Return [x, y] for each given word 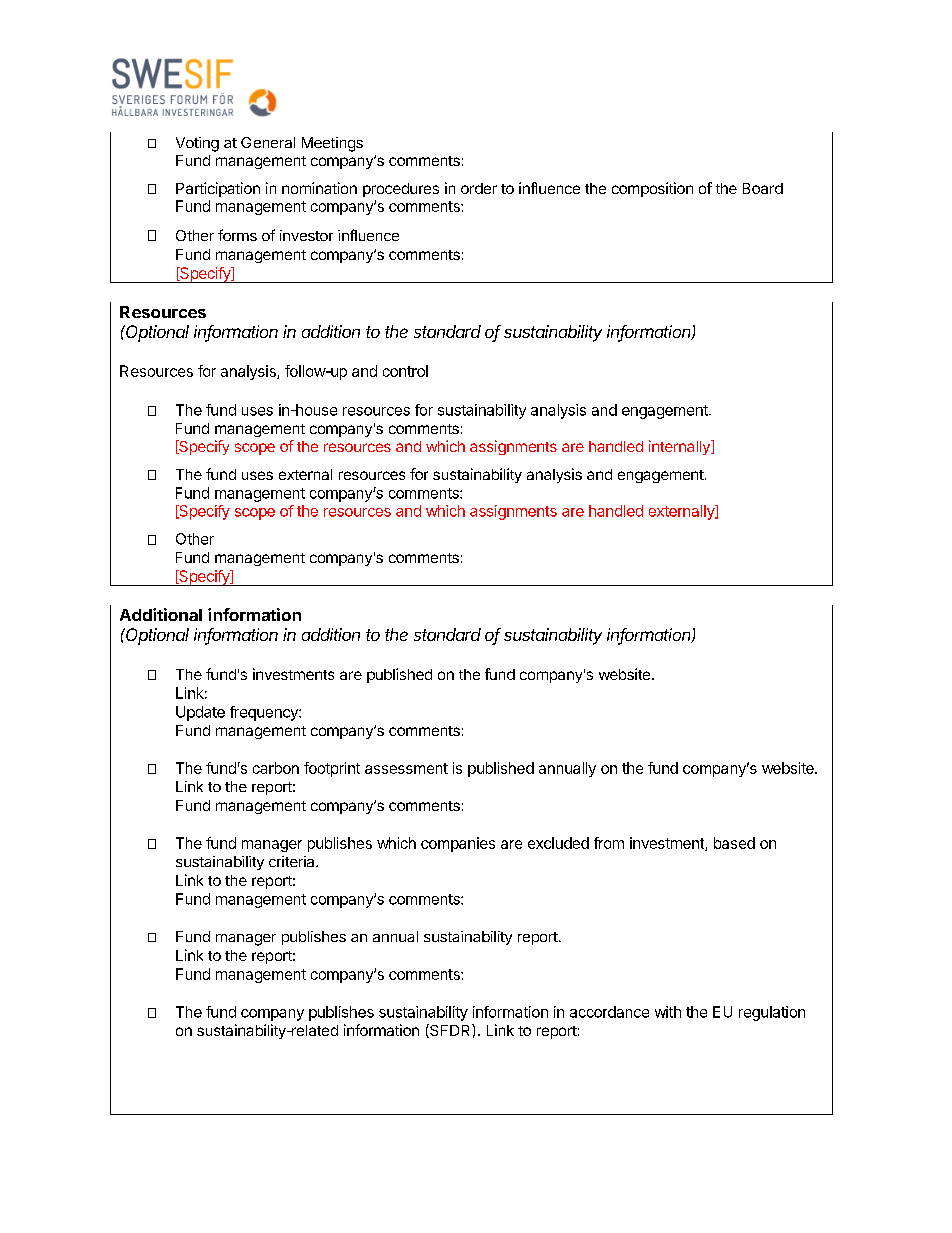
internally [680, 447]
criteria [293, 861]
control [405, 371]
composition [652, 189]
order [479, 188]
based [734, 843]
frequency [265, 713]
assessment [406, 768]
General [268, 142]
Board [763, 188]
